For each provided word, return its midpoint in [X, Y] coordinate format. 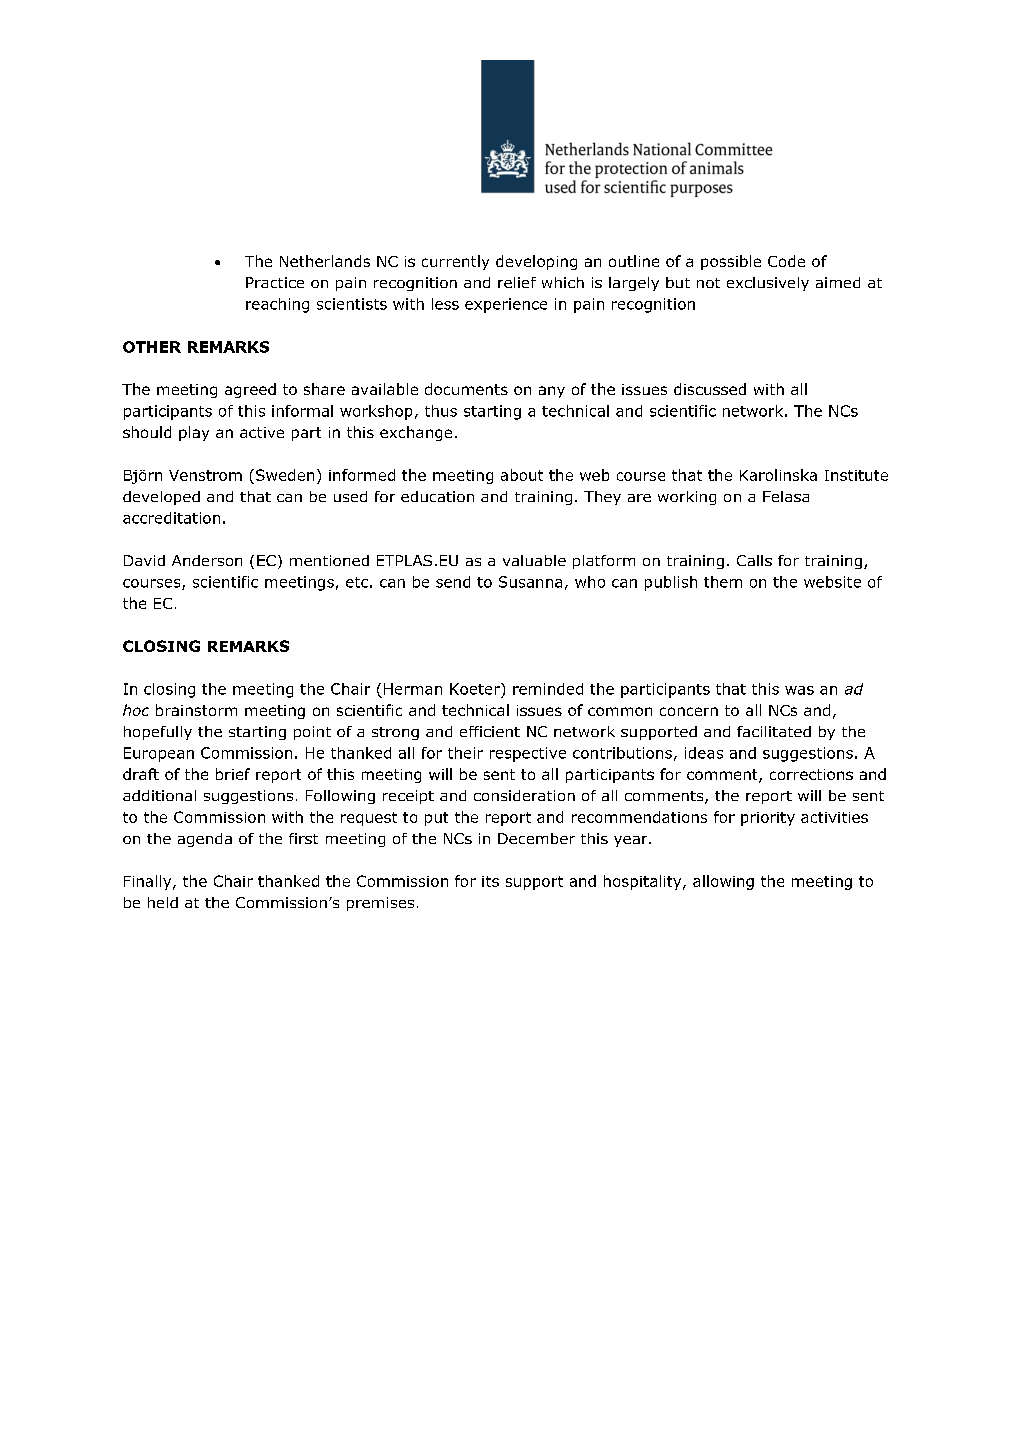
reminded [548, 689]
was [799, 690]
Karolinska [778, 475]
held [163, 902]
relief [517, 282]
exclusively [768, 284]
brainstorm [196, 710]
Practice [275, 282]
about [522, 475]
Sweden [285, 475]
